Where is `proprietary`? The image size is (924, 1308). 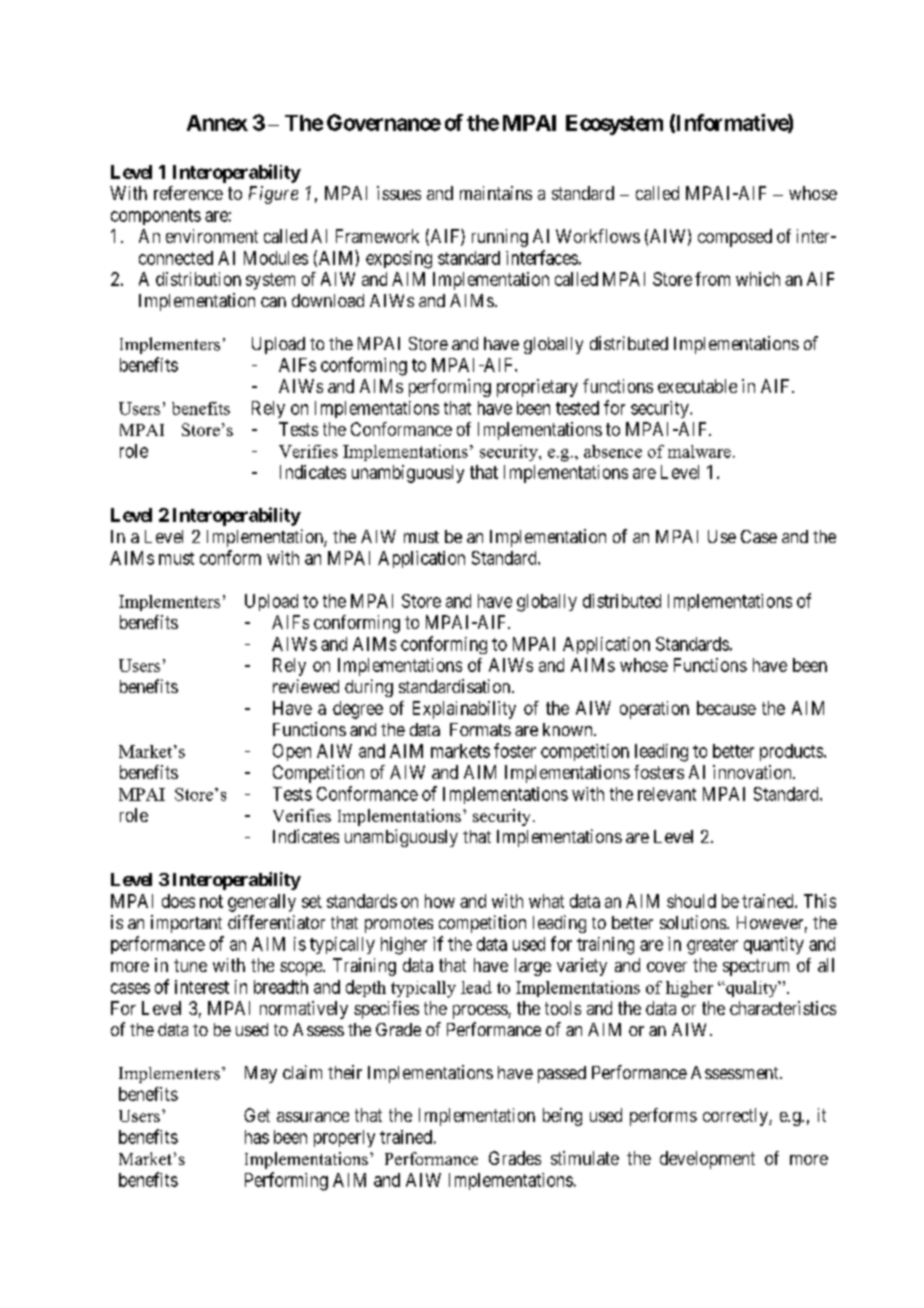 proprietary is located at coordinates (537, 388).
